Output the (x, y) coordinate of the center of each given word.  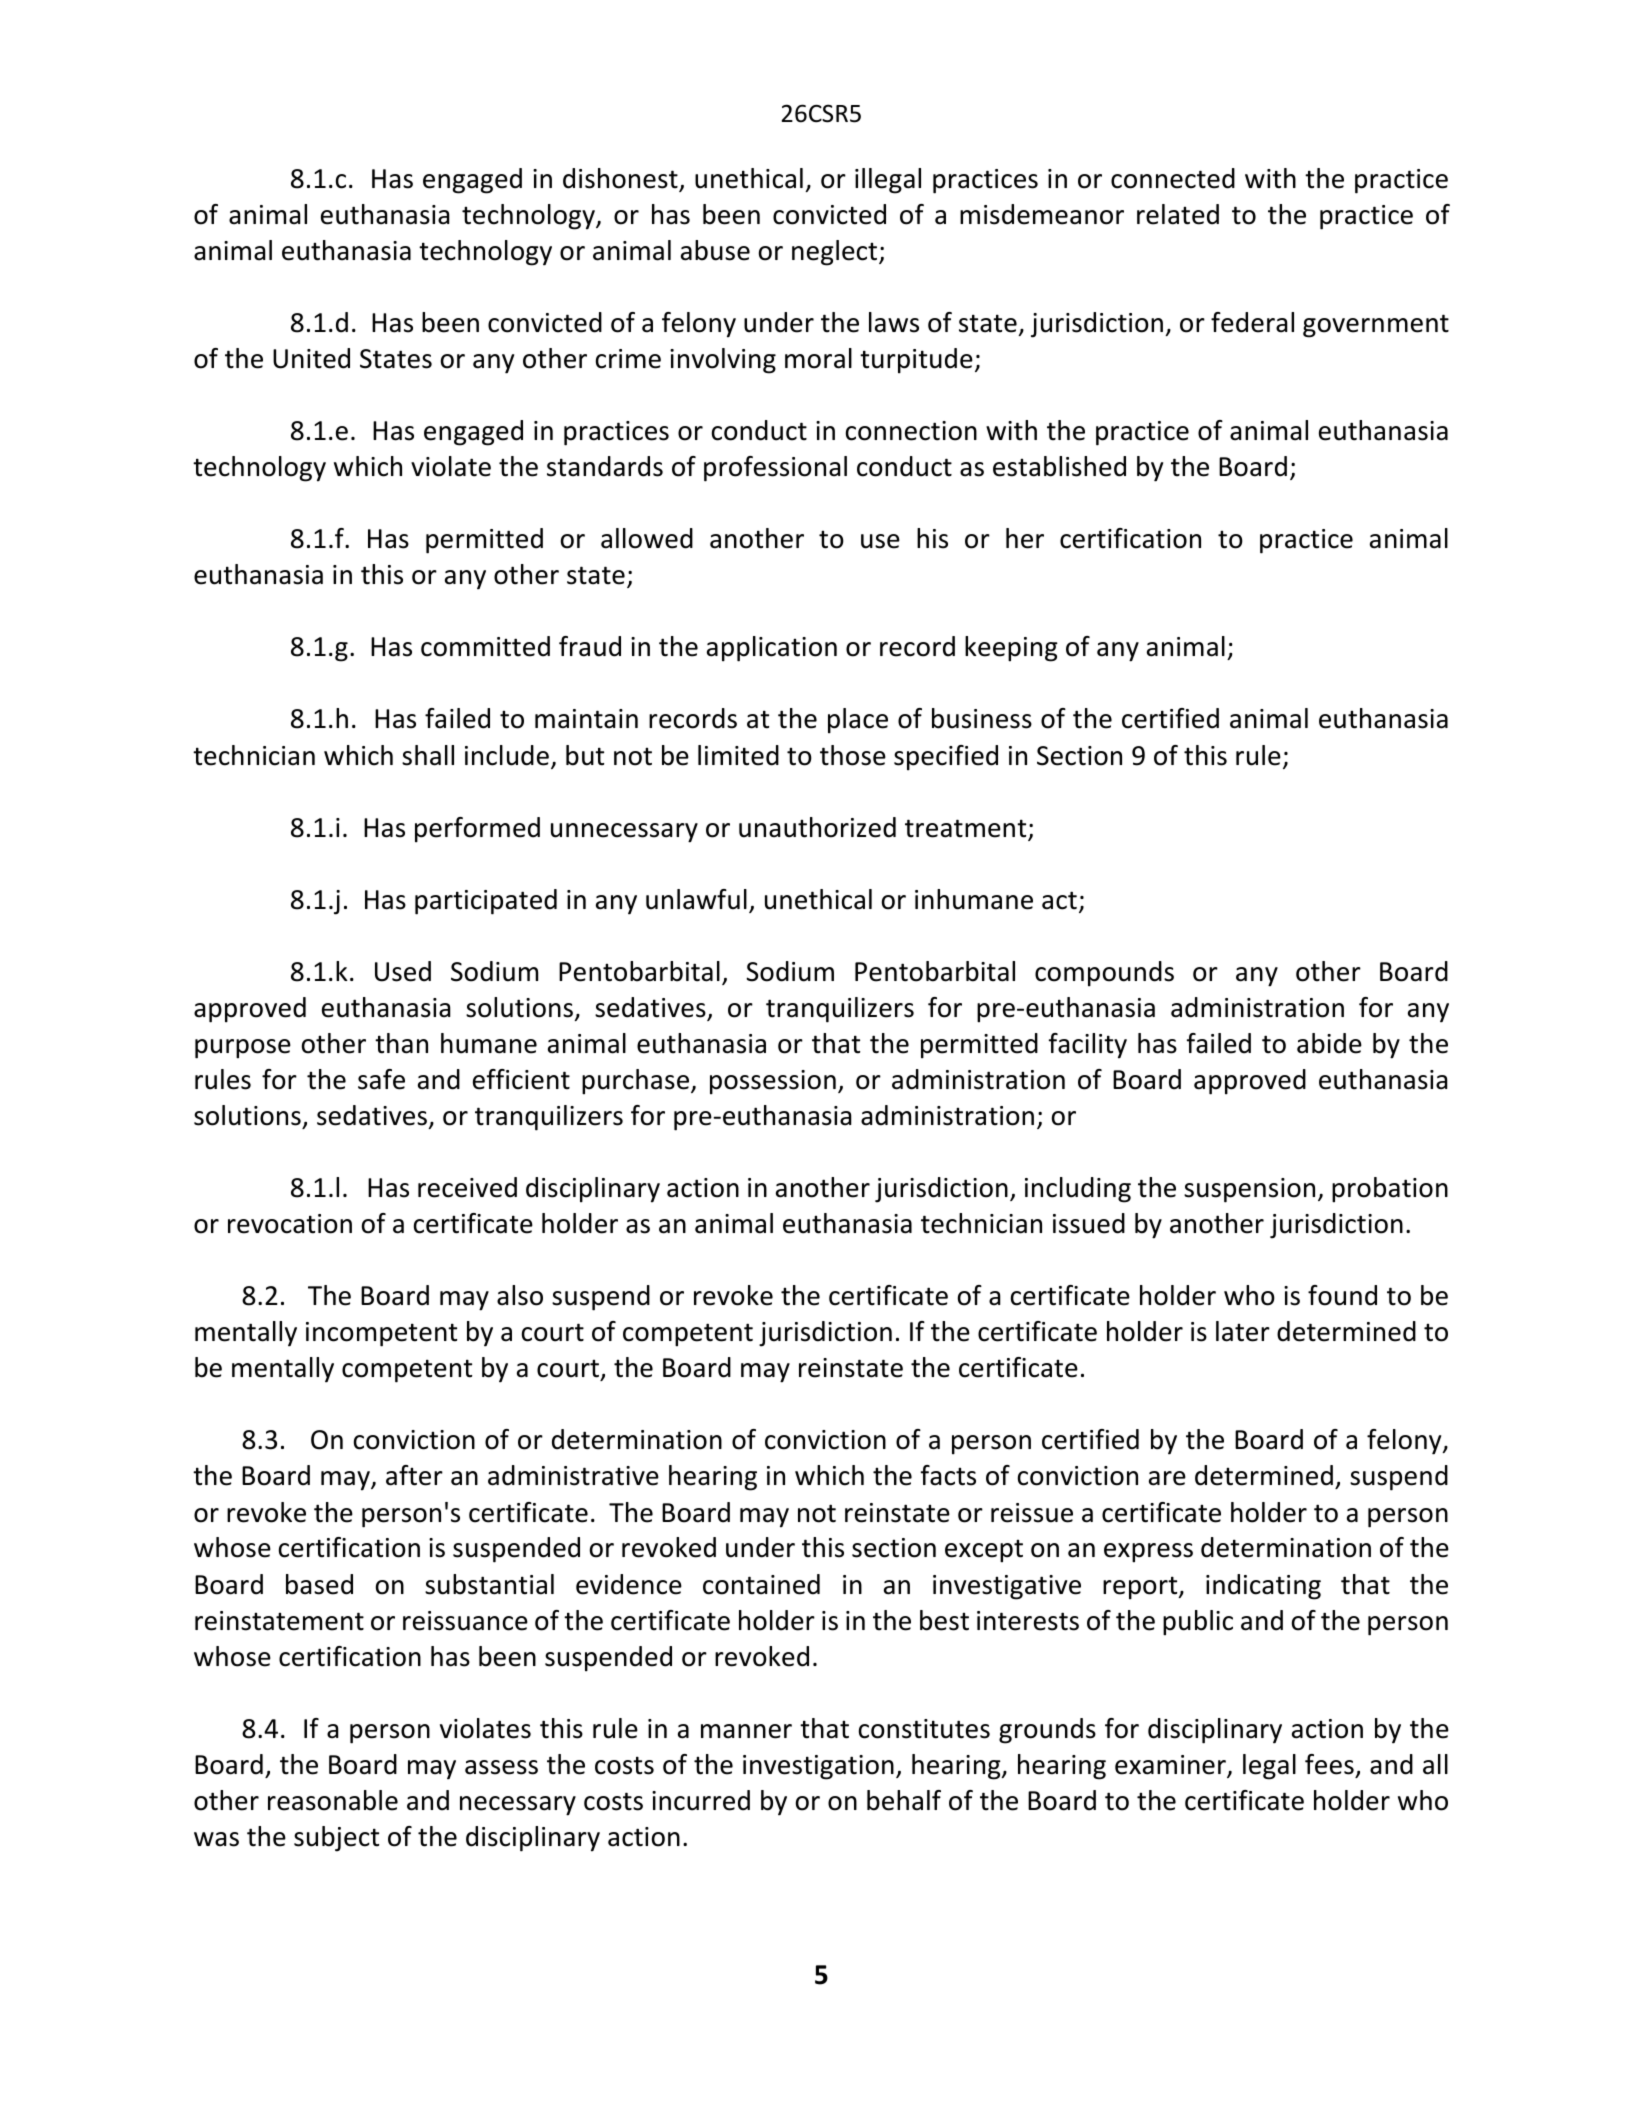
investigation (818, 1767)
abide (1329, 1043)
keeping (1011, 649)
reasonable (333, 1800)
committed (485, 646)
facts (948, 1475)
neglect (836, 253)
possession (773, 1082)
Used (403, 971)
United (311, 358)
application (772, 649)
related (1178, 214)
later (1243, 1331)
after (414, 1475)
